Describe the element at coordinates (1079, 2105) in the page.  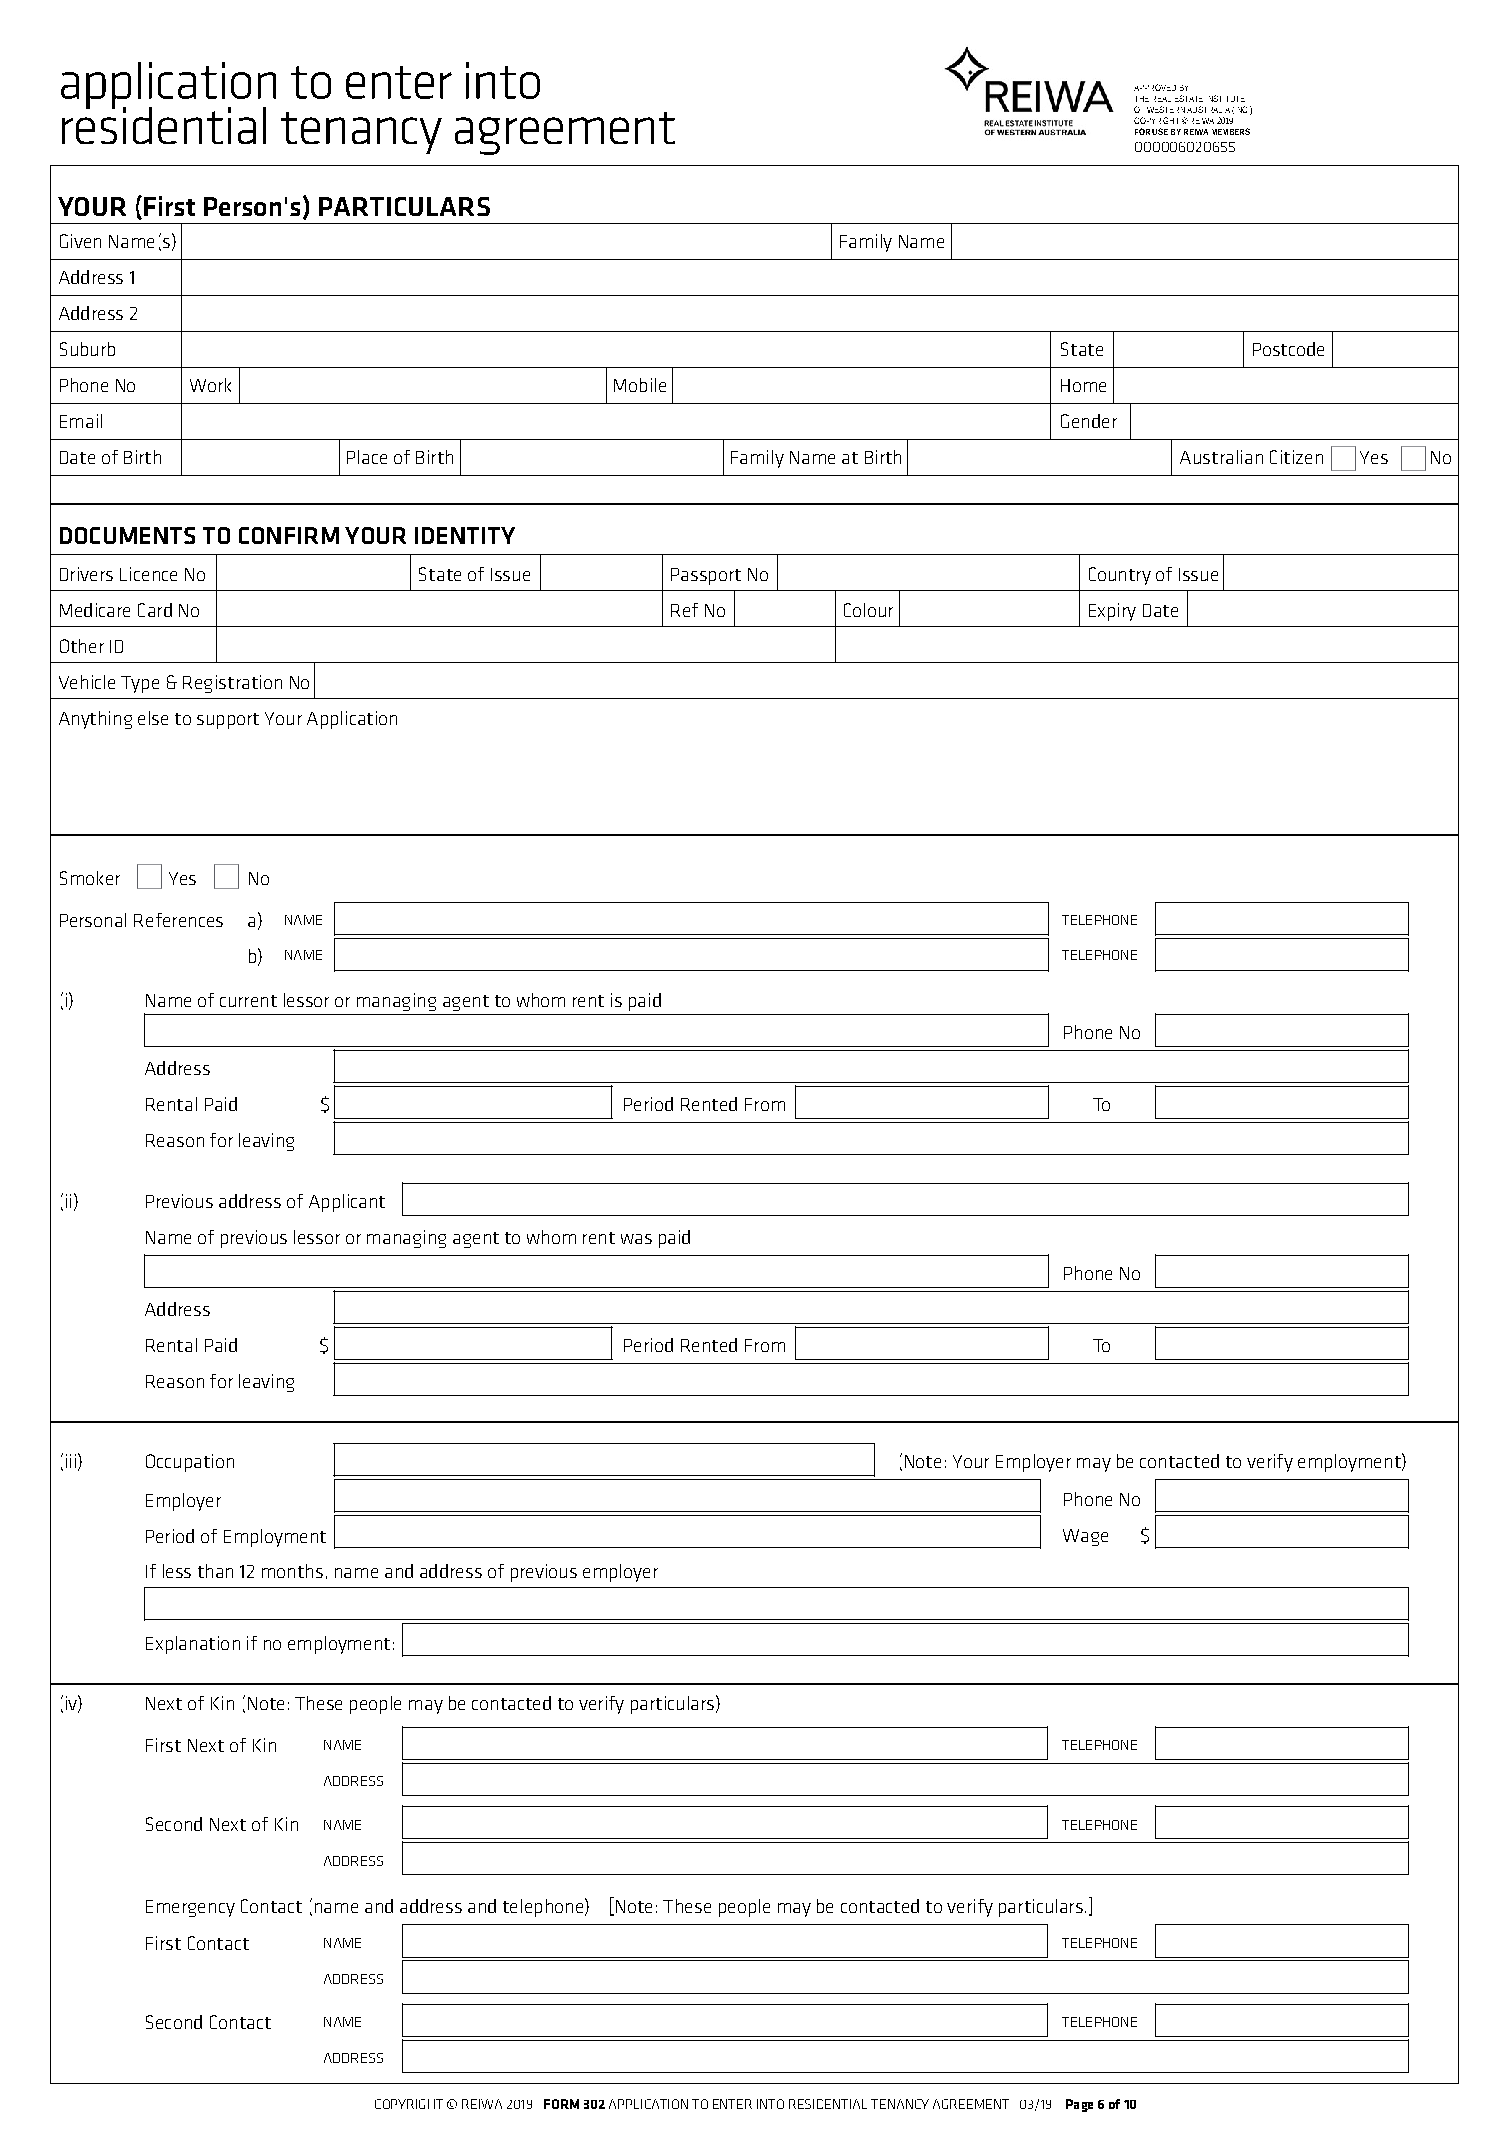
I see `Page` at that location.
